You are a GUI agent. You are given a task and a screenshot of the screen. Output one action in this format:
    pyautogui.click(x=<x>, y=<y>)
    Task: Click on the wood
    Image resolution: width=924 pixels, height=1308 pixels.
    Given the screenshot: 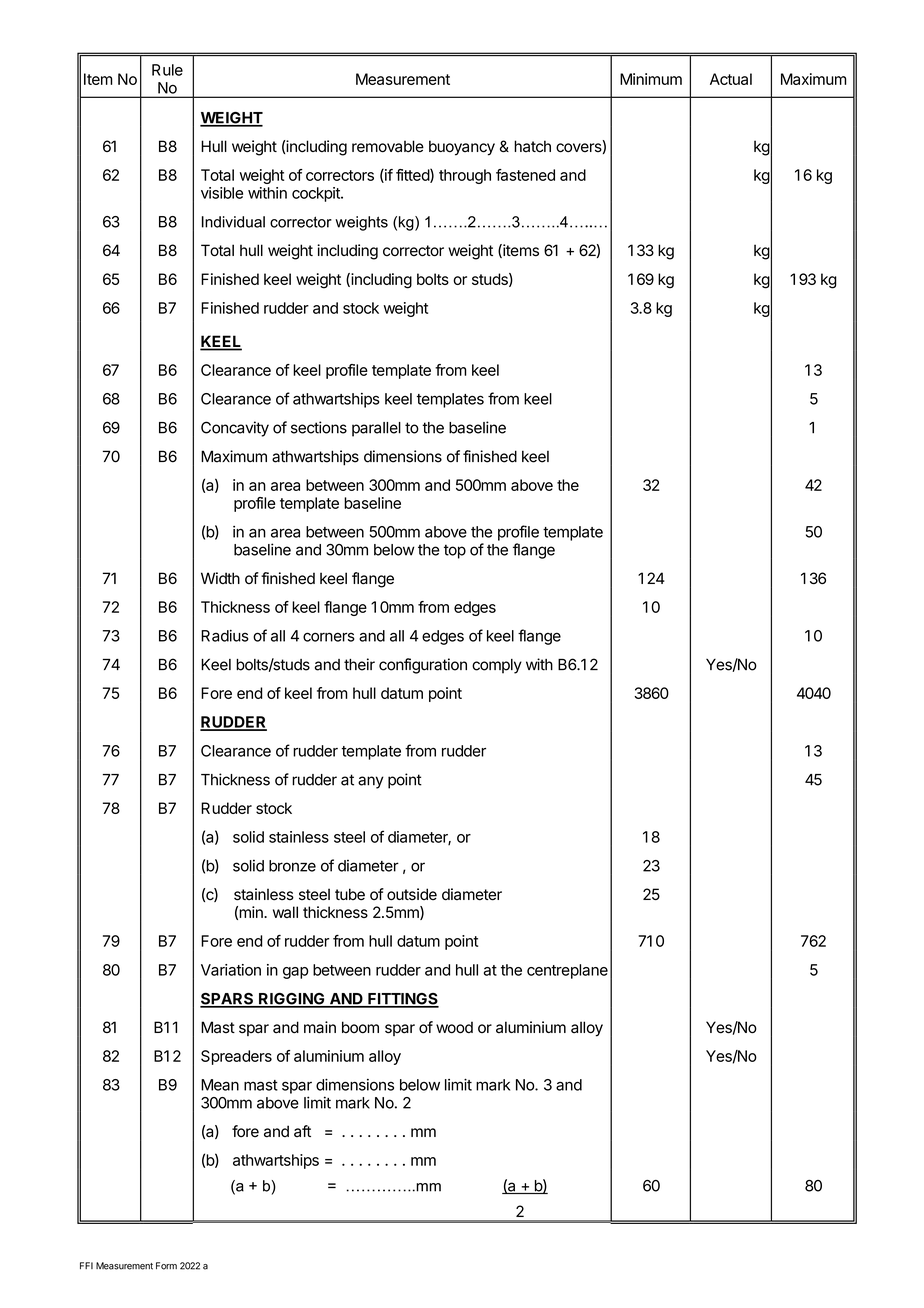 What is the action you would take?
    pyautogui.click(x=454, y=1027)
